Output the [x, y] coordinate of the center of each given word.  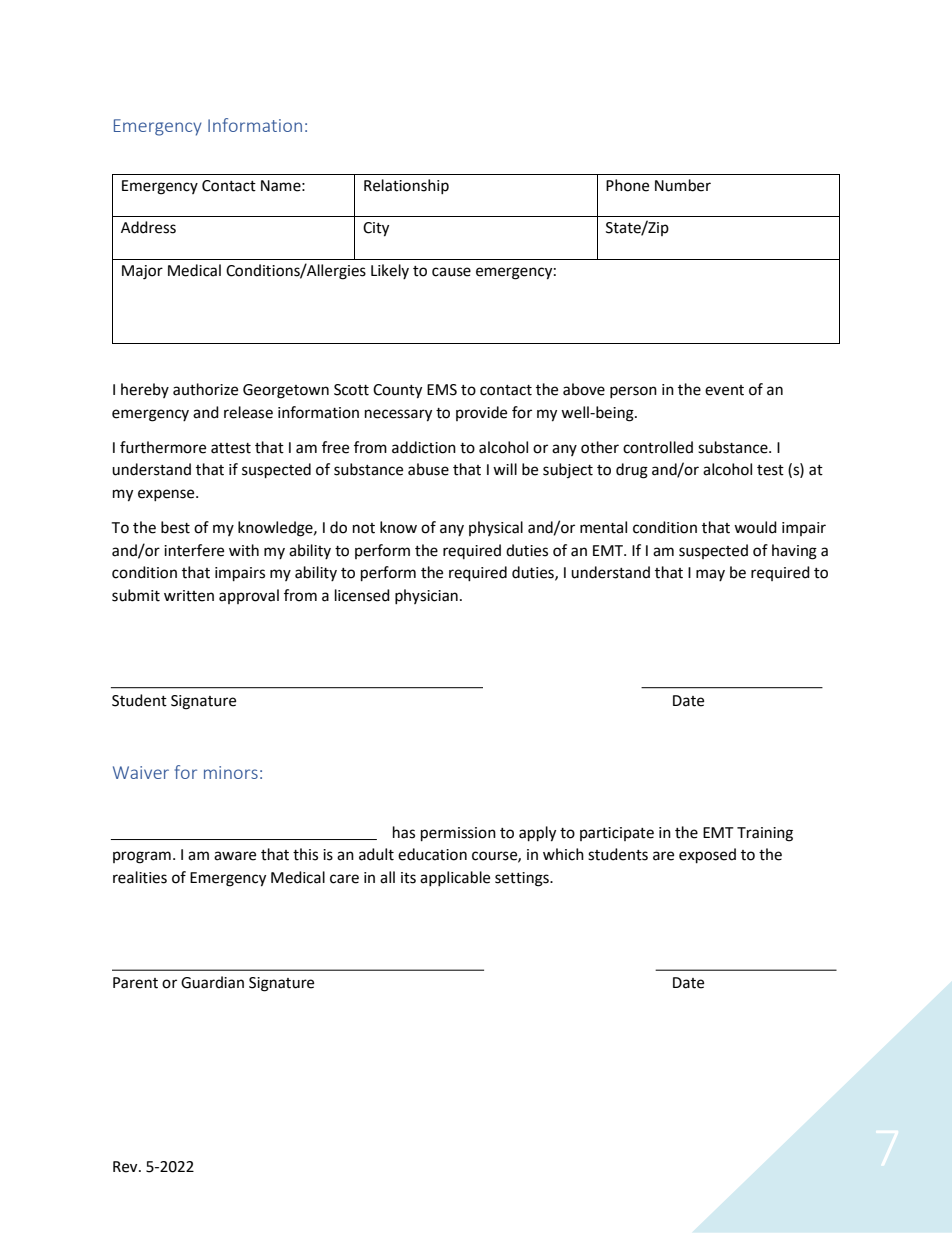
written [189, 596]
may [710, 575]
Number [683, 185]
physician [426, 596]
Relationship [406, 186]
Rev [126, 1167]
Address [148, 227]
